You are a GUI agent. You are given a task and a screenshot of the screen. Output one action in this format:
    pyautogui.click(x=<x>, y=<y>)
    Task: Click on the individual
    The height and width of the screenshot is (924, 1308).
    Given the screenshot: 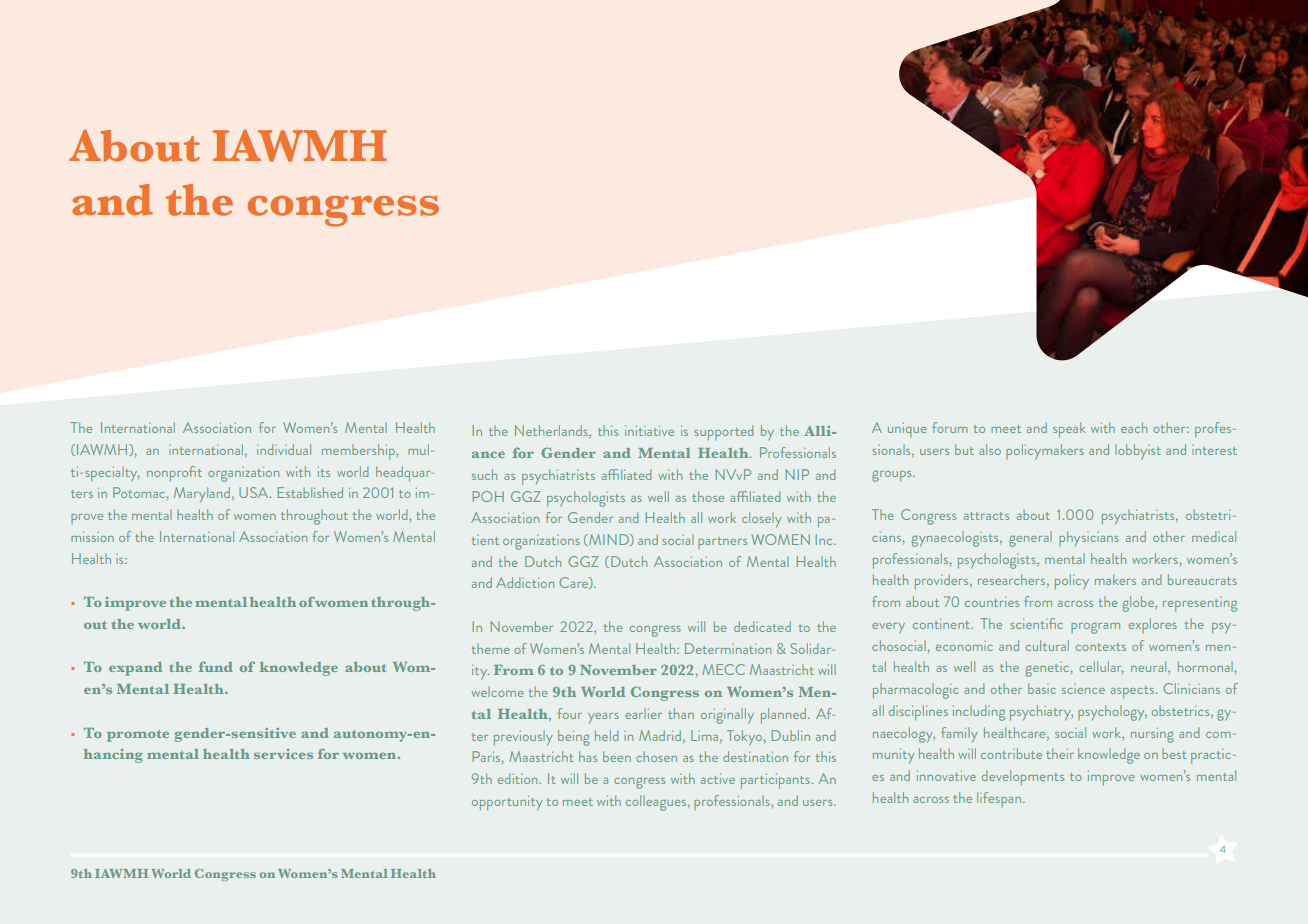 What is the action you would take?
    pyautogui.click(x=284, y=449)
